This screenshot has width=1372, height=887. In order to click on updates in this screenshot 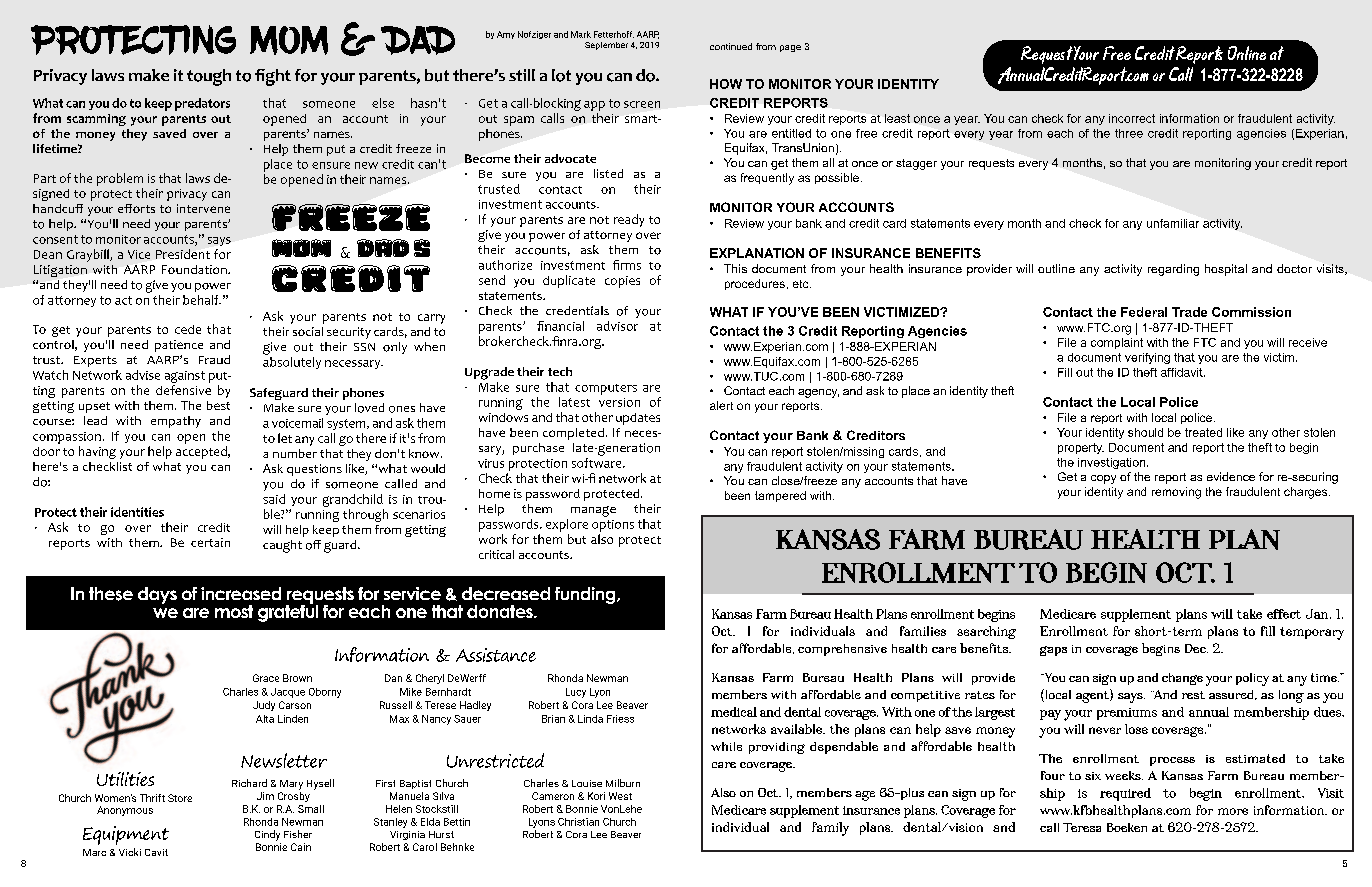, I will do `click(638, 419)`.
